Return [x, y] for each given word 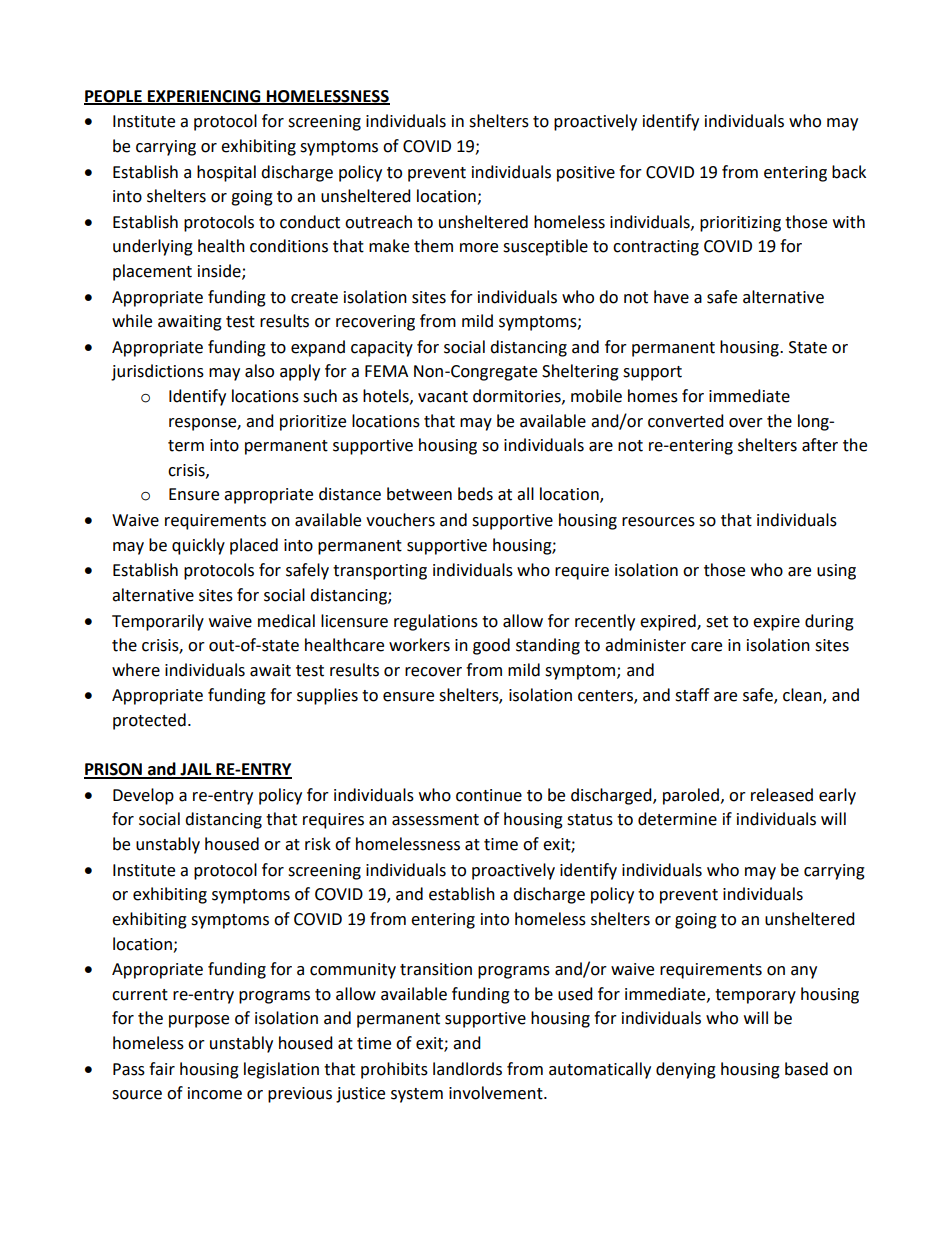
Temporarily [158, 622]
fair [162, 1069]
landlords [467, 1069]
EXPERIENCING [204, 97]
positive [586, 174]
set [717, 622]
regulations [436, 622]
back [849, 172]
